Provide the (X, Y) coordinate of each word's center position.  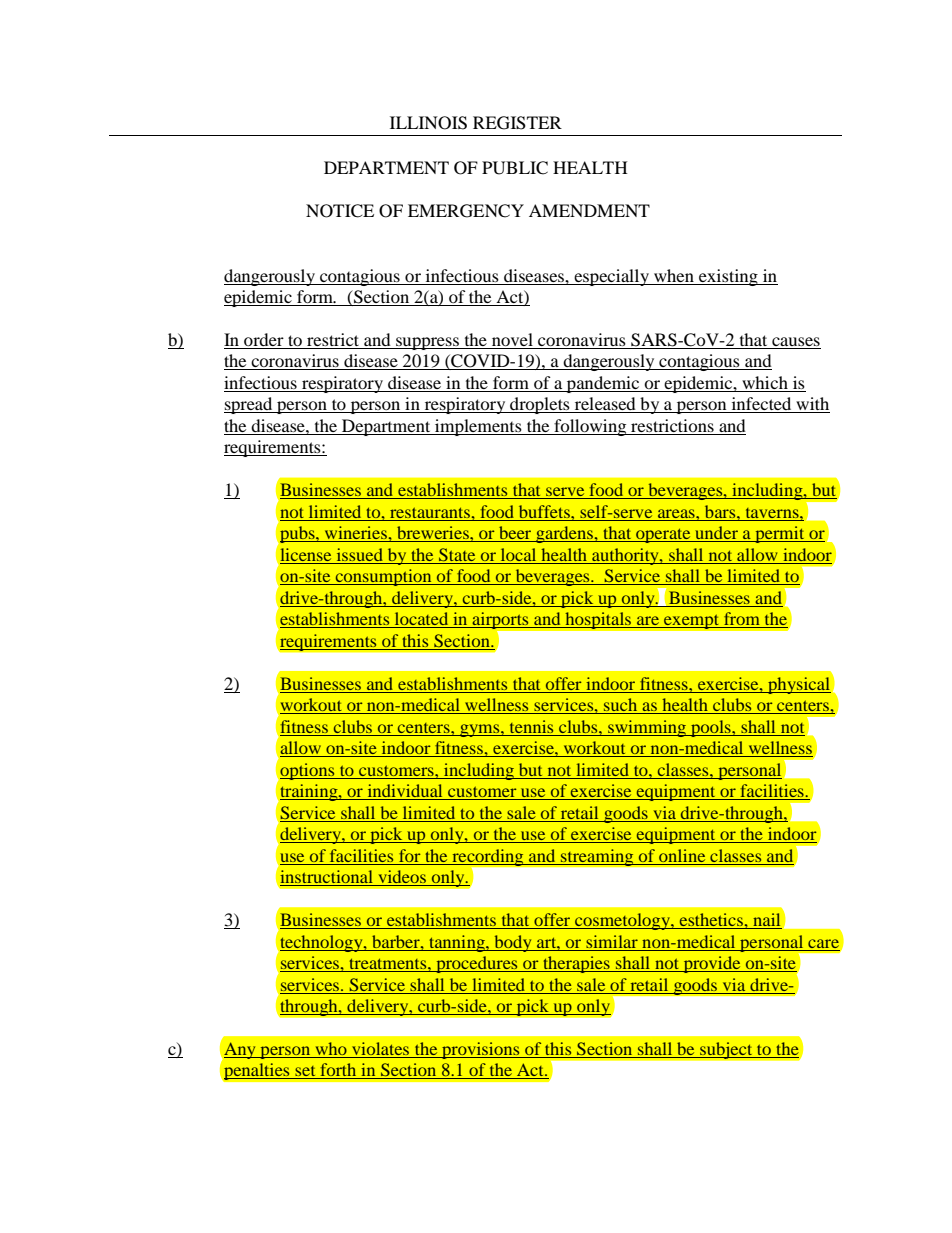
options (308, 771)
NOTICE (340, 211)
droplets (540, 405)
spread (249, 405)
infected (761, 405)
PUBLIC (515, 168)
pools (711, 728)
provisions (481, 1050)
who (331, 1050)
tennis (531, 726)
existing (728, 277)
